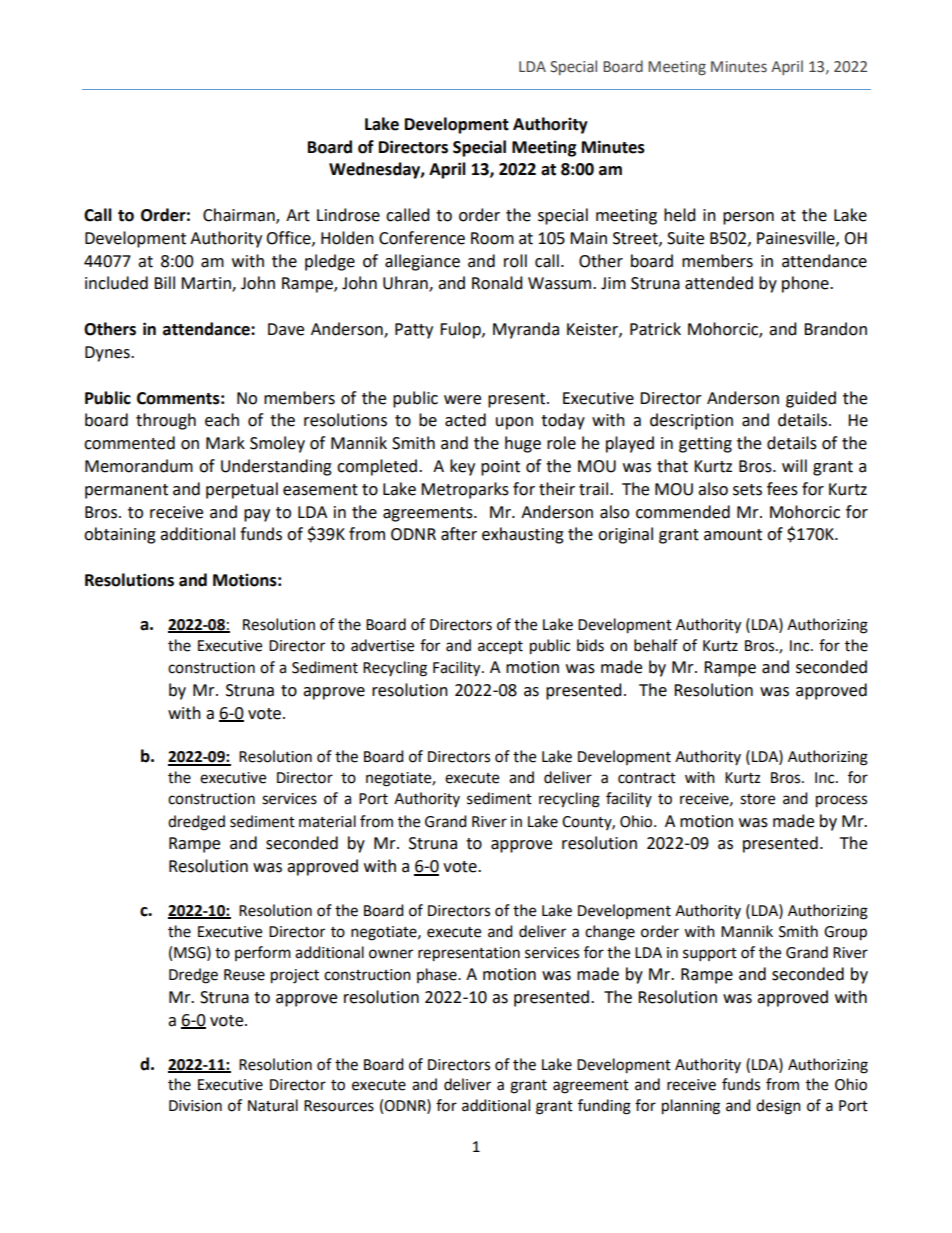 The width and height of the document is (952, 1233). I want to click on Room, so click(492, 238).
